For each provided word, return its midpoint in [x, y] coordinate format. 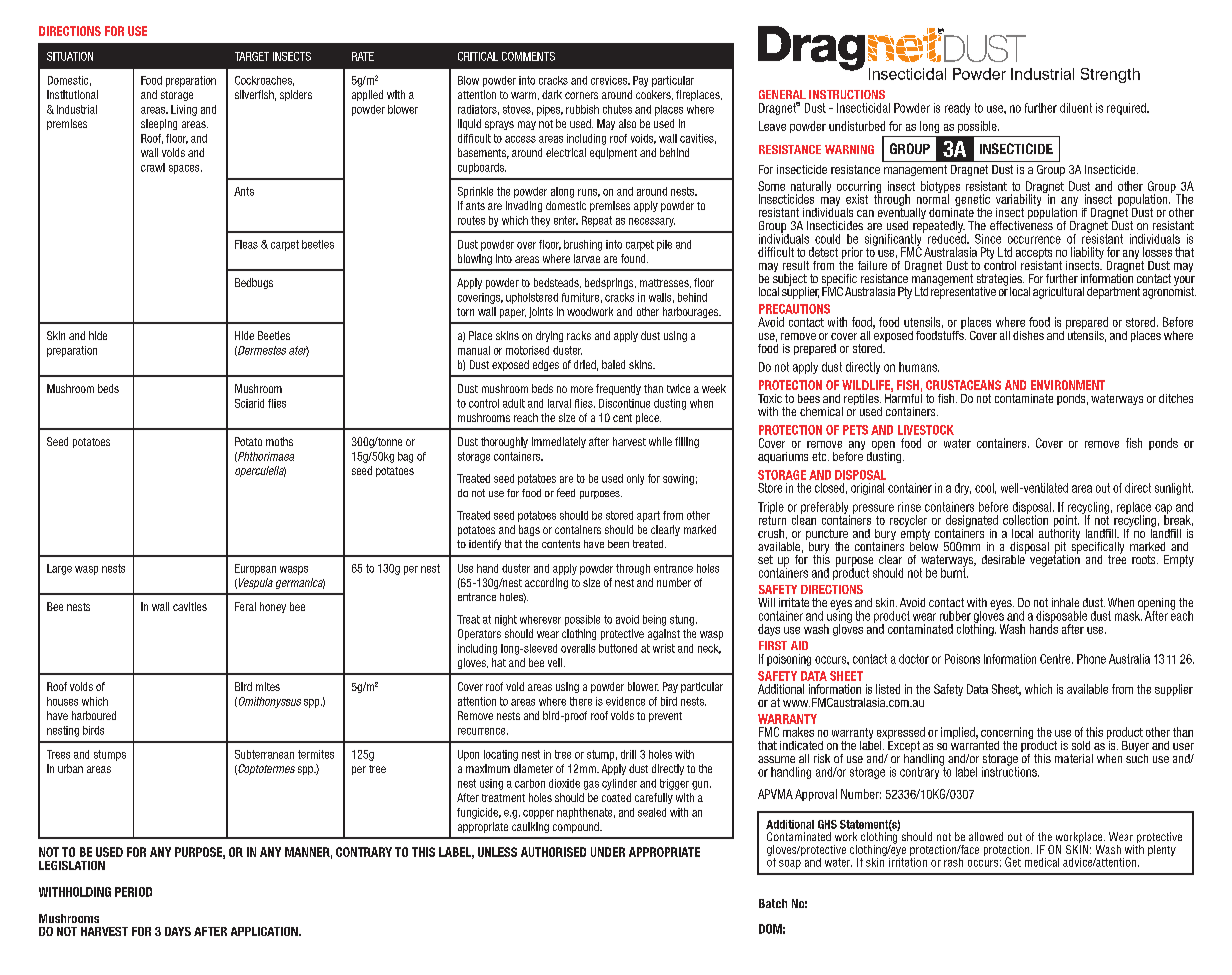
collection [1025, 519]
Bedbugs [254, 283]
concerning [1007, 734]
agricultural [1058, 293]
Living [184, 110]
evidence [625, 701]
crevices [610, 80]
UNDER [608, 852]
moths [279, 441]
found [634, 258]
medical [1042, 862]
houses [62, 701]
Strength [1110, 75]
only [635, 479]
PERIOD [133, 892]
